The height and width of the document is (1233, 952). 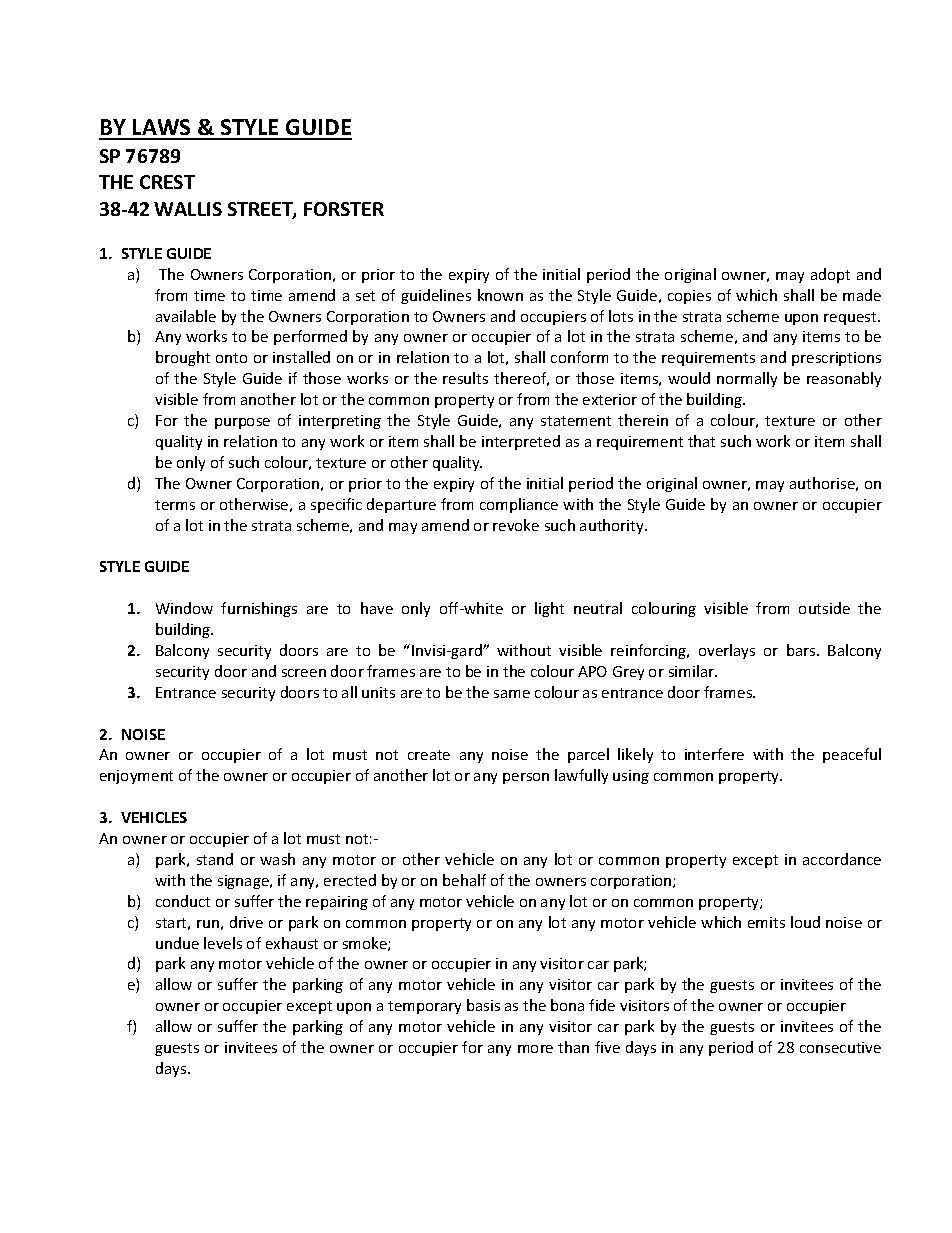 What do you see at coordinates (824, 608) in the document?
I see `outside` at bounding box center [824, 608].
